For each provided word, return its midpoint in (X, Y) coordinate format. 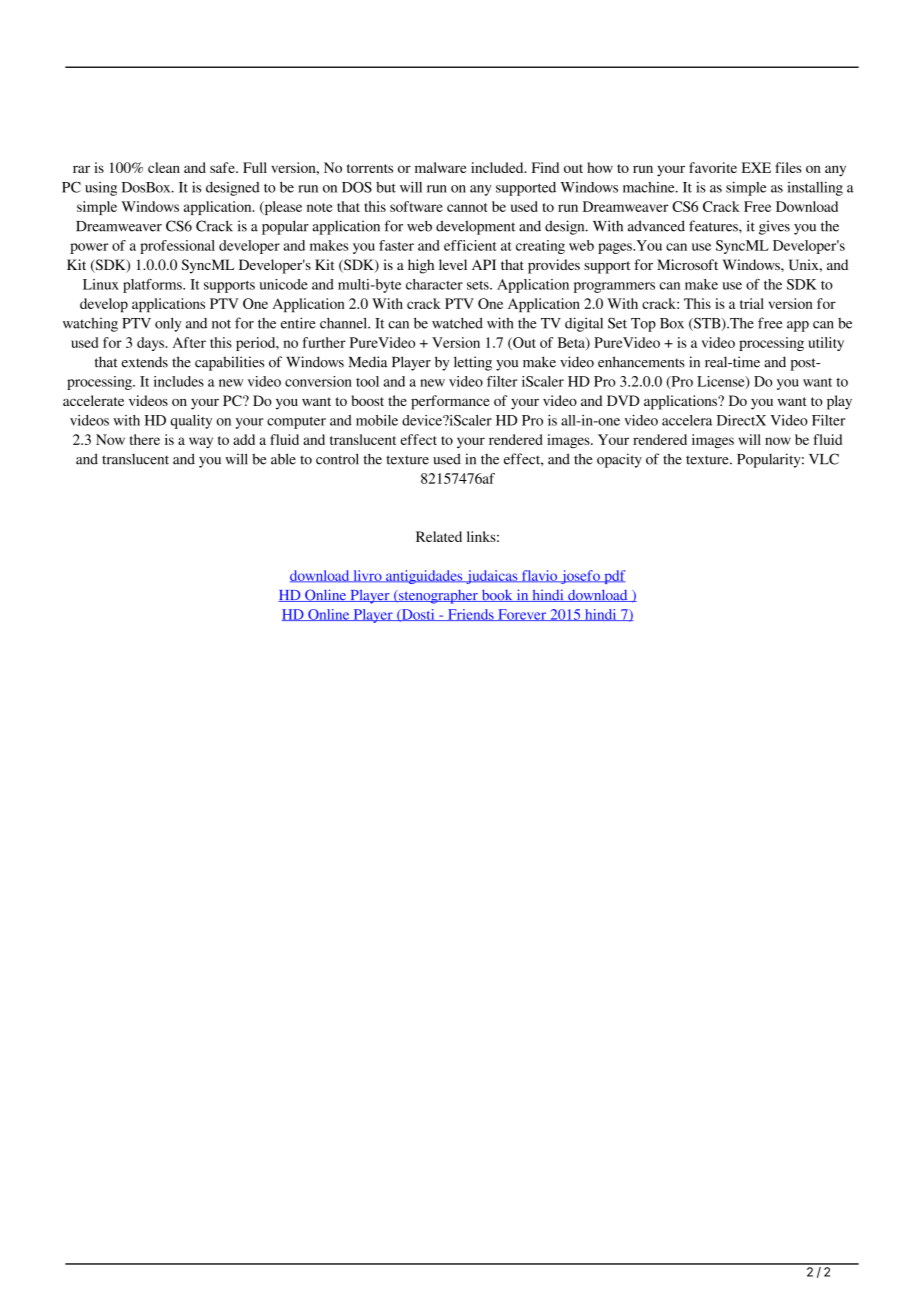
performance (450, 402)
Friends (471, 615)
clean (164, 167)
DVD (623, 400)
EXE (756, 167)
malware (441, 167)
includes (179, 381)
